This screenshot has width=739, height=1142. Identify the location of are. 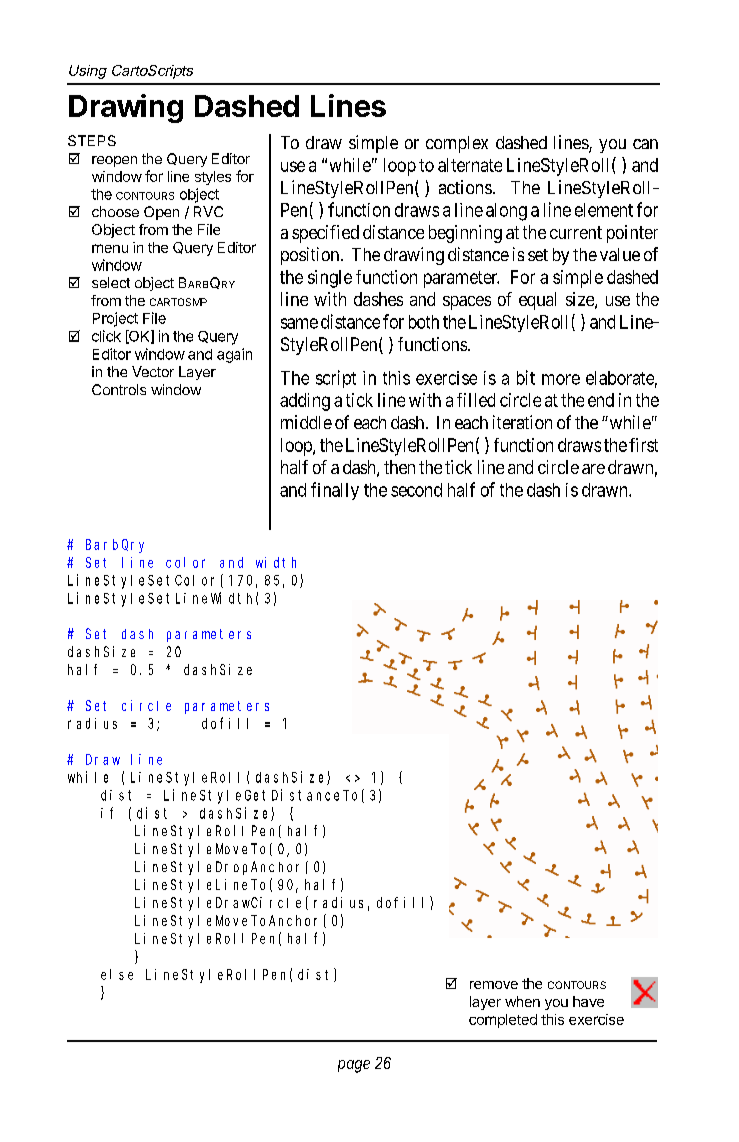
(593, 469).
